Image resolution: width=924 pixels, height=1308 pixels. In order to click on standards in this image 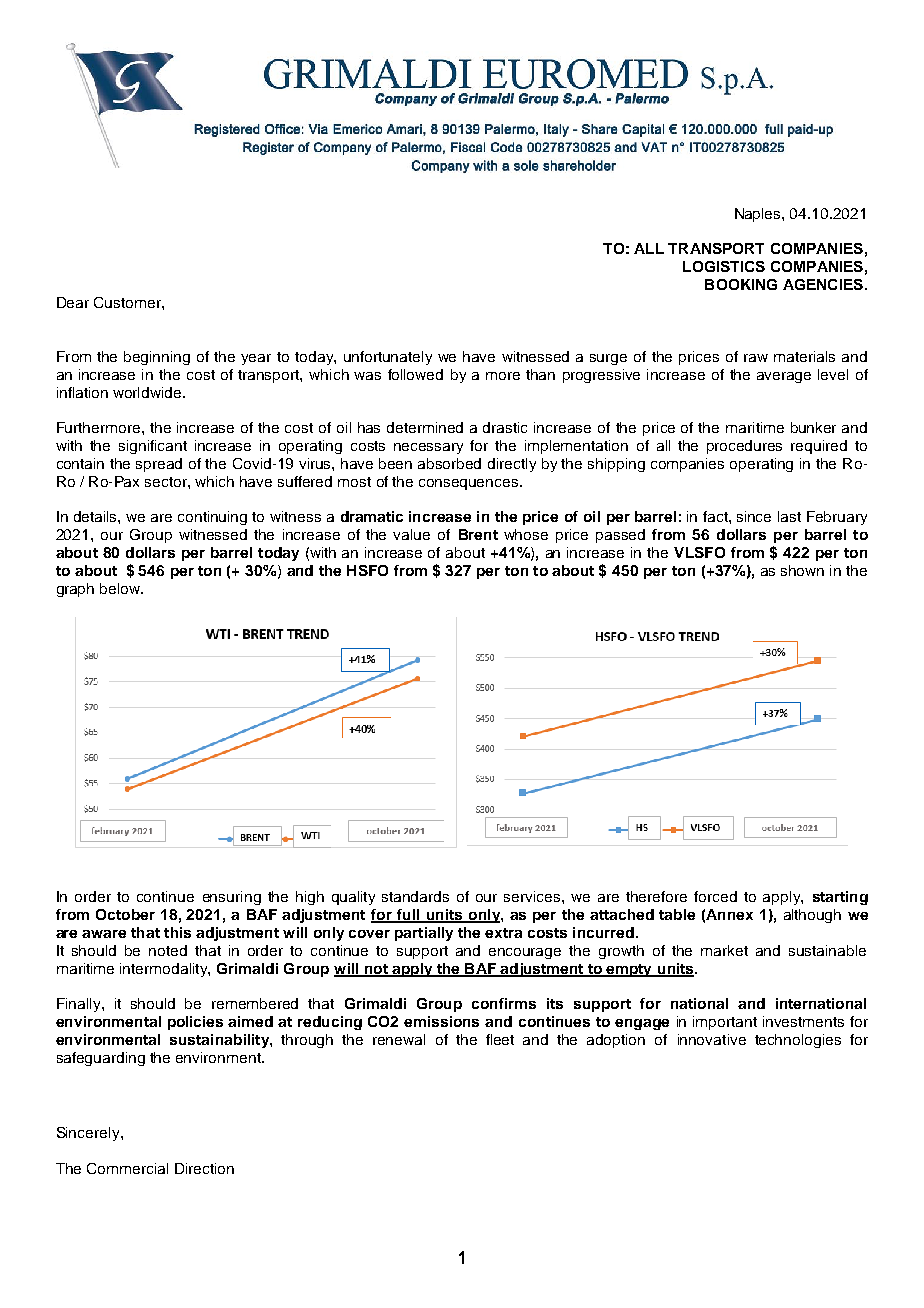, I will do `click(415, 896)`.
